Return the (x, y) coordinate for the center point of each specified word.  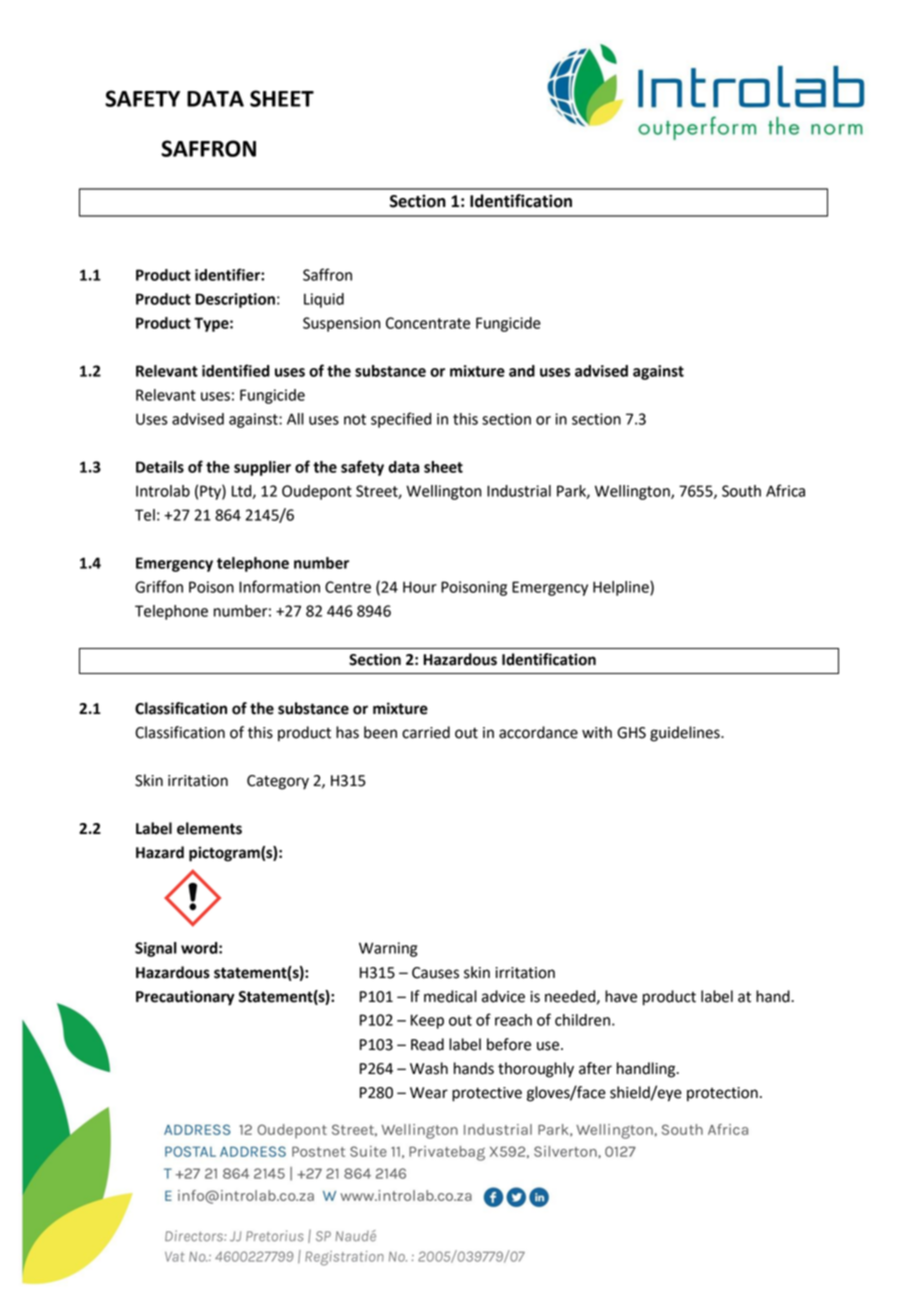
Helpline (622, 588)
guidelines (686, 734)
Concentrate (428, 323)
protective (487, 1094)
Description (235, 300)
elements (209, 828)
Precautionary (185, 998)
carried (426, 732)
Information (279, 586)
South (741, 491)
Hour (420, 587)
